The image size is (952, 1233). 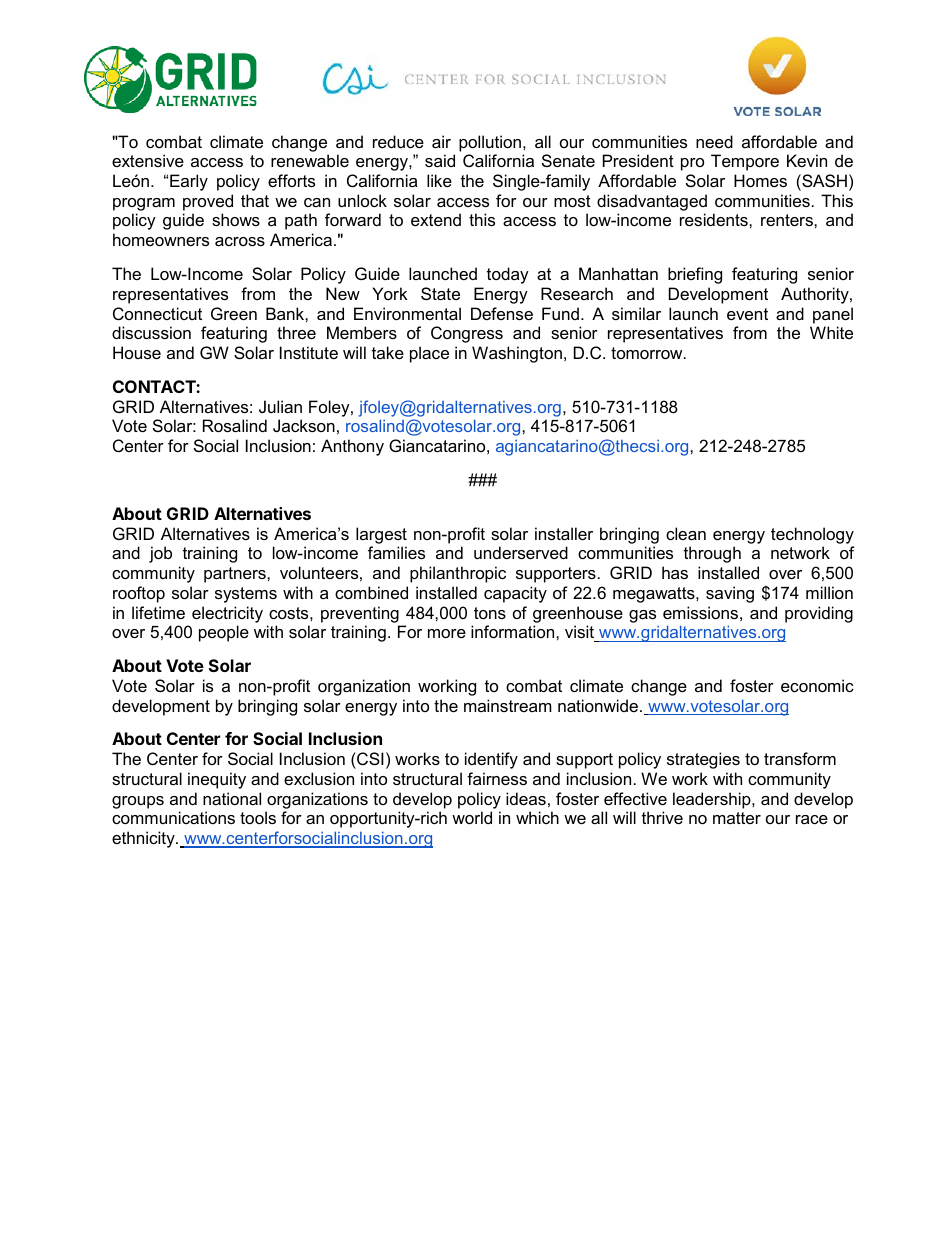 What do you see at coordinates (189, 182) in the document?
I see `Early` at bounding box center [189, 182].
